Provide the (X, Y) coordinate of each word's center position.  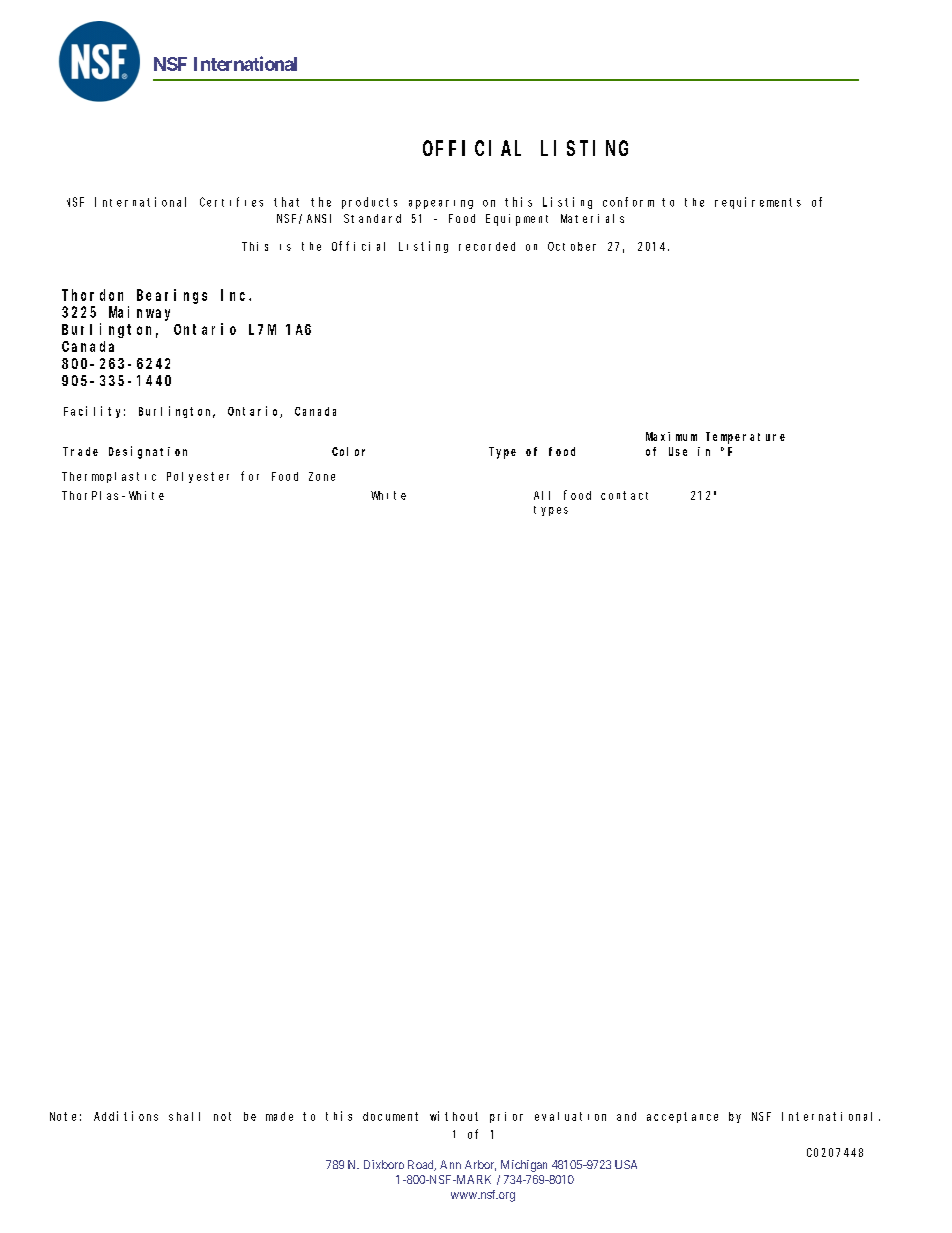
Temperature (745, 438)
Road (422, 1165)
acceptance (682, 1117)
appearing (441, 204)
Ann (450, 1164)
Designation (148, 452)
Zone (322, 476)
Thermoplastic (109, 477)
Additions (126, 1116)
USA (626, 1164)
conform (628, 202)
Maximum (671, 436)
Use (678, 451)
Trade (80, 451)
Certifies (231, 202)
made (279, 1116)
